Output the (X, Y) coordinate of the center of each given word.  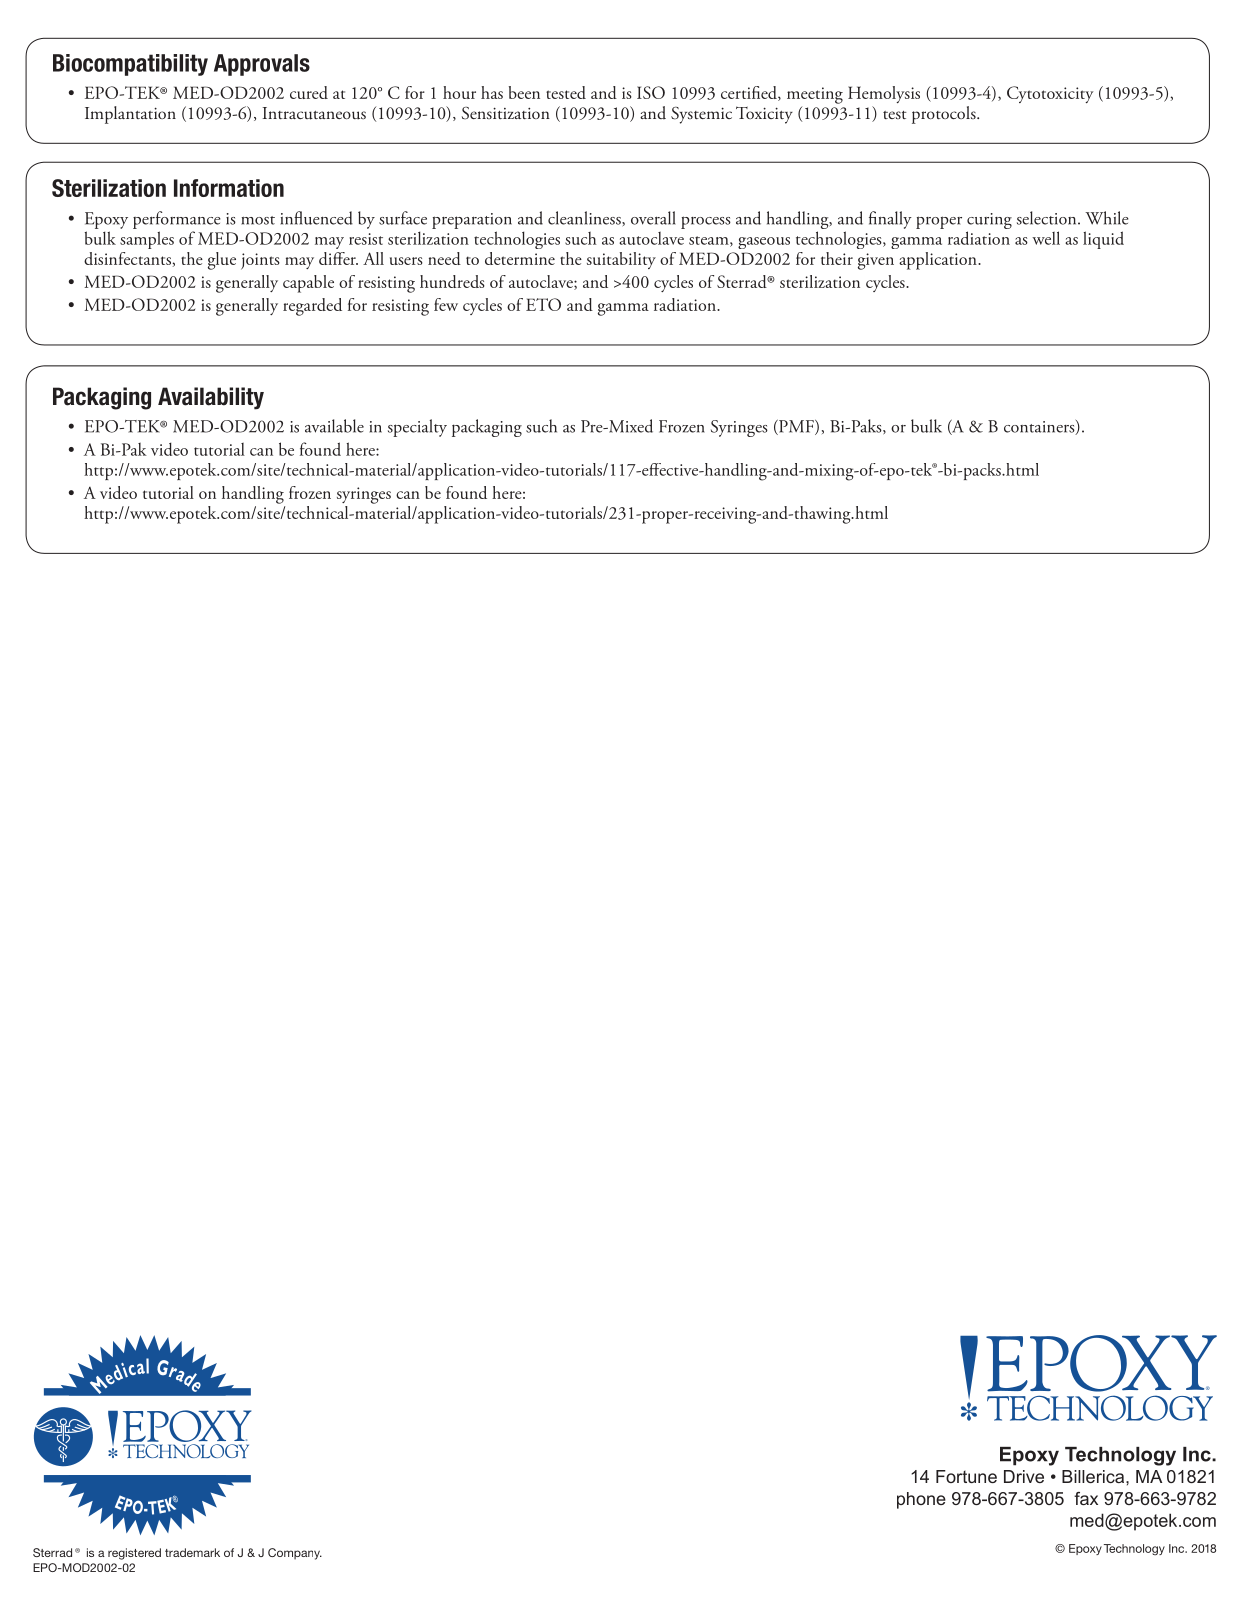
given (876, 261)
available (334, 426)
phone (921, 1500)
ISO (651, 92)
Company (295, 1554)
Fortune (966, 1476)
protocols (945, 115)
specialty (417, 428)
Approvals (262, 65)
